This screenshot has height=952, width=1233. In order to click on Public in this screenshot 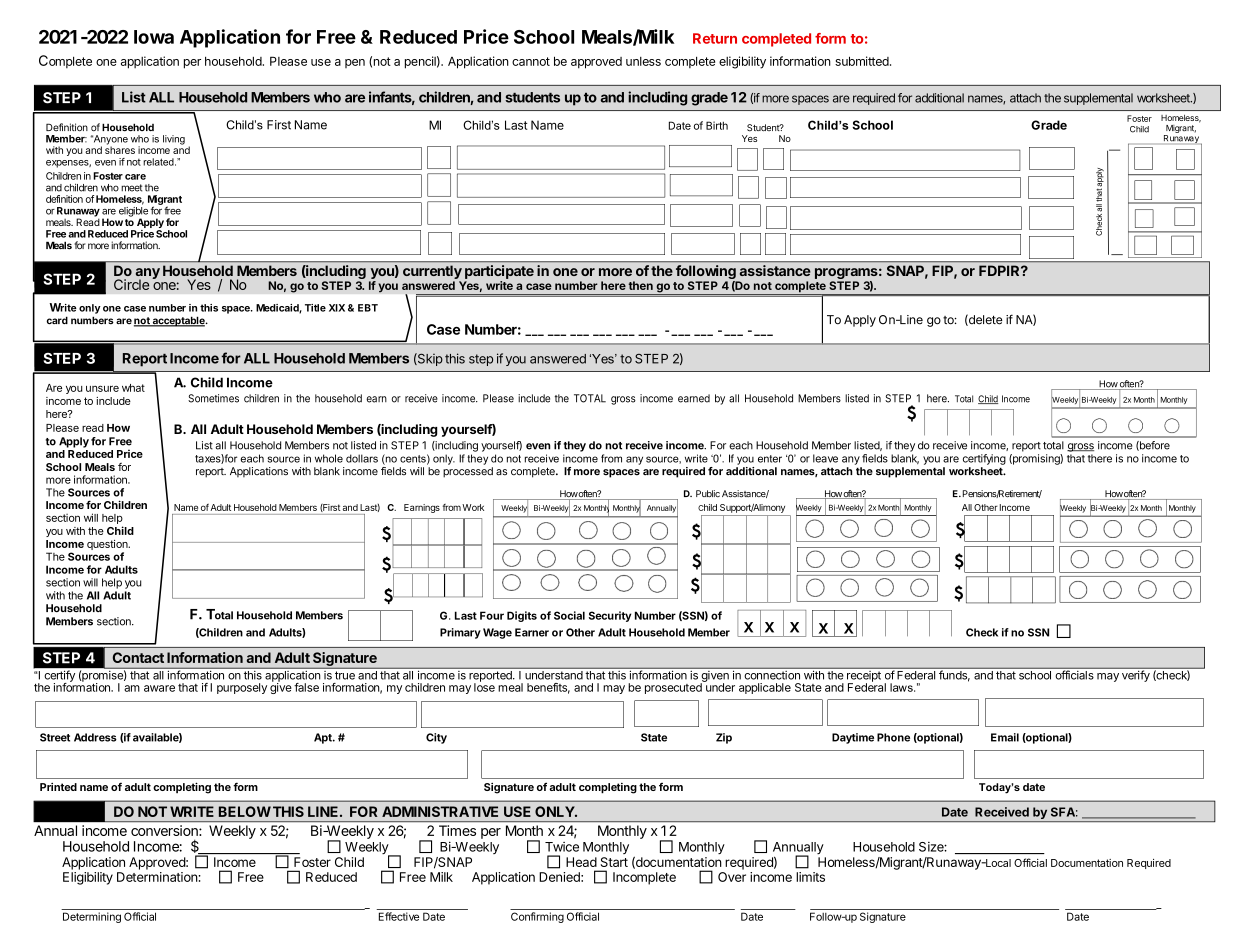, I will do `click(708, 493)`.
